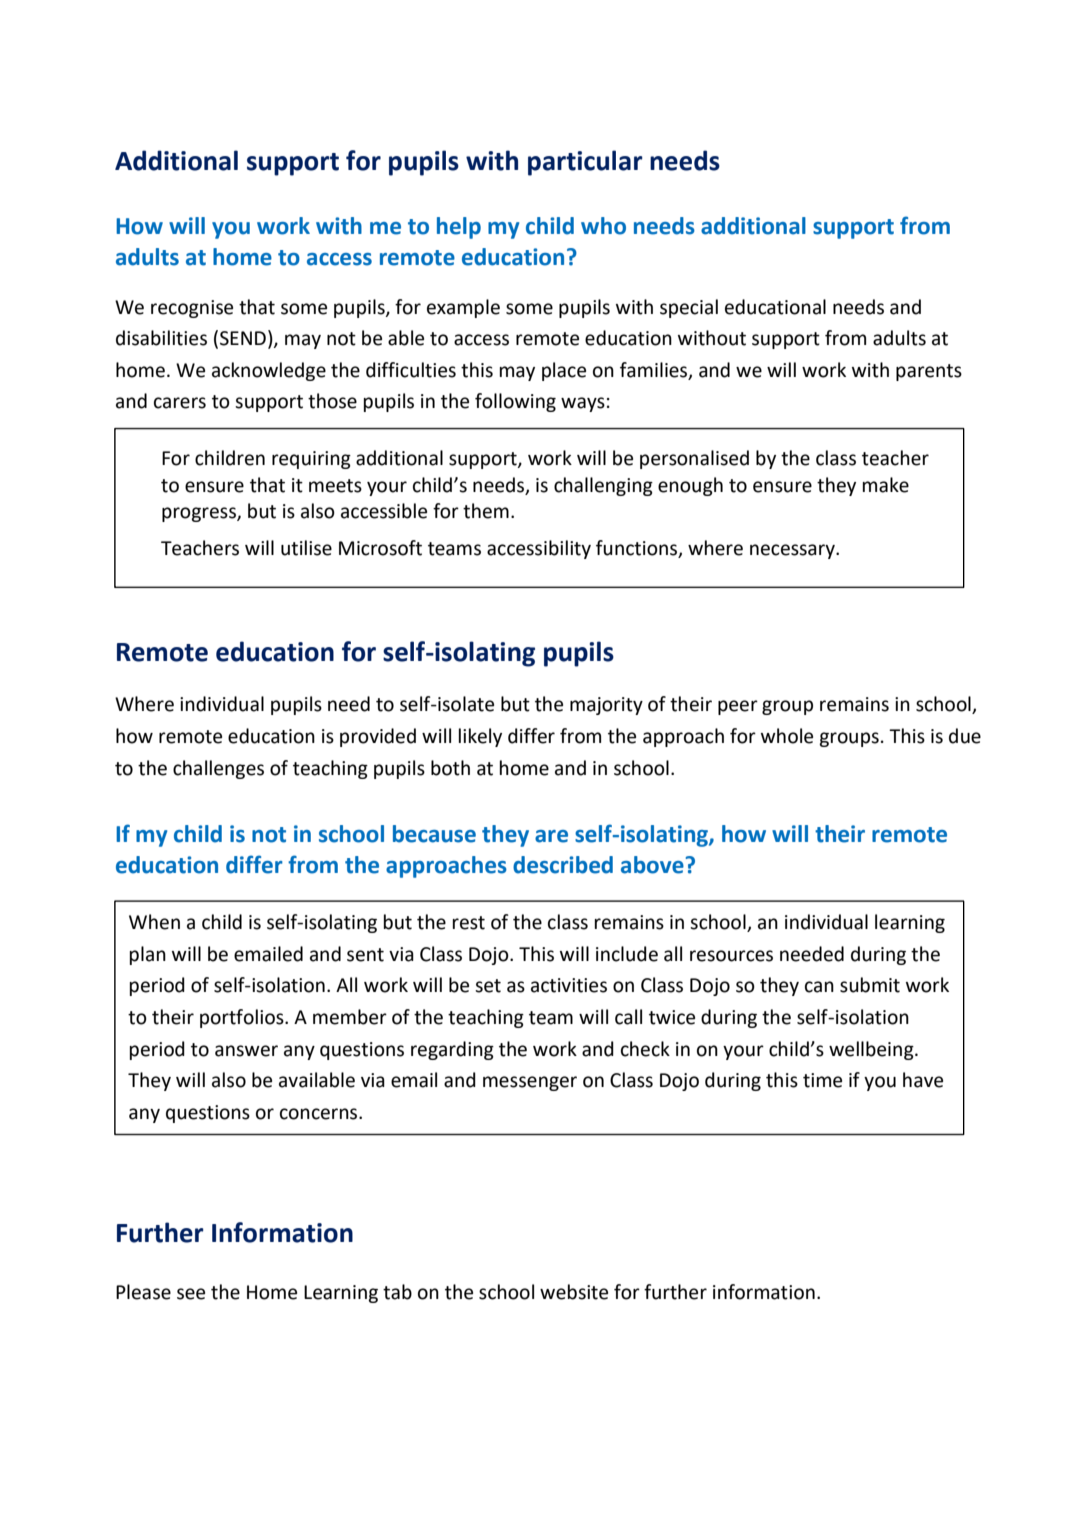 This page has width=1072, height=1516. Describe the element at coordinates (574, 1292) in the page. I see `website` at that location.
